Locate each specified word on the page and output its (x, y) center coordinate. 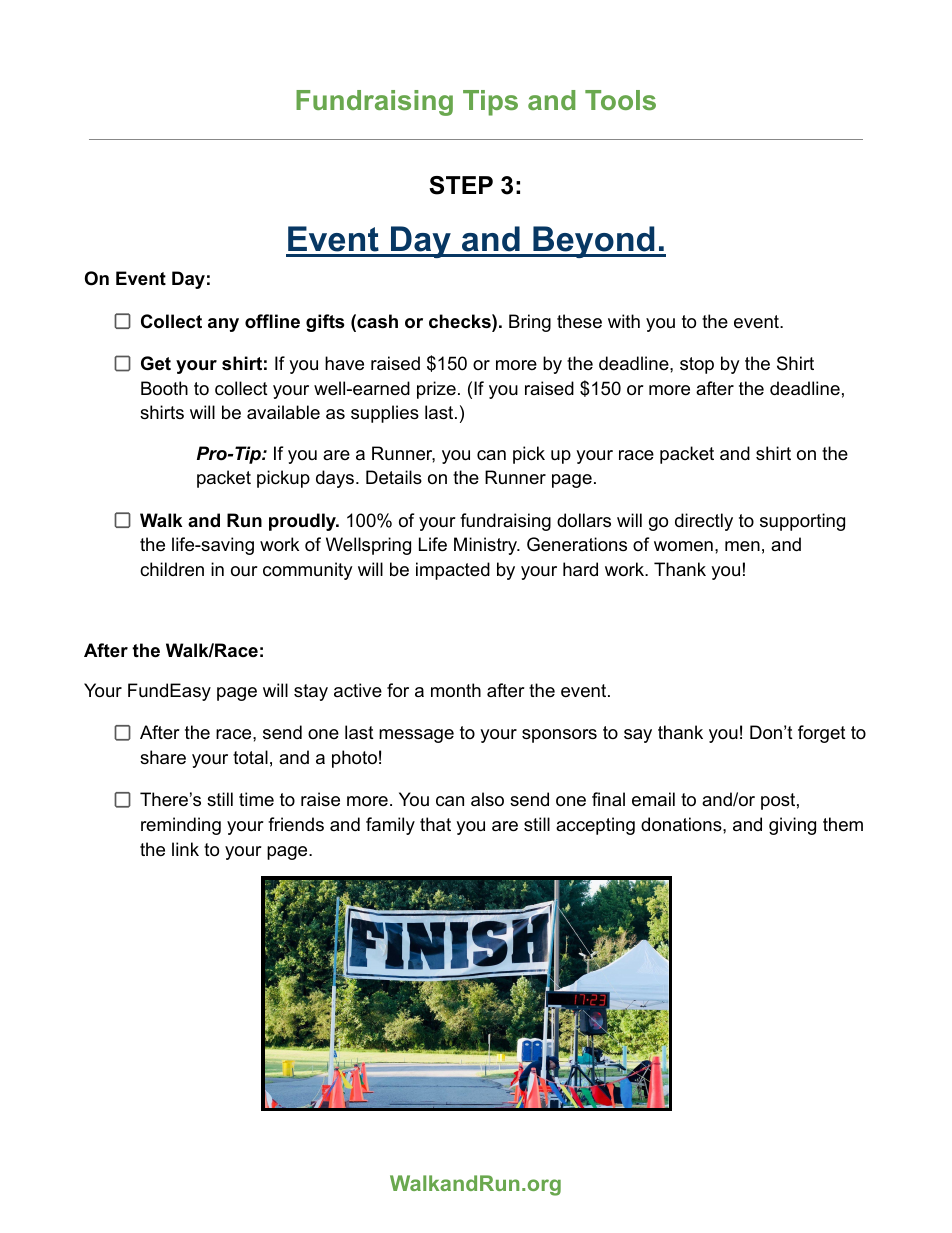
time (256, 799)
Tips (490, 103)
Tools (620, 100)
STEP (461, 185)
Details (394, 477)
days (335, 479)
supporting (802, 522)
